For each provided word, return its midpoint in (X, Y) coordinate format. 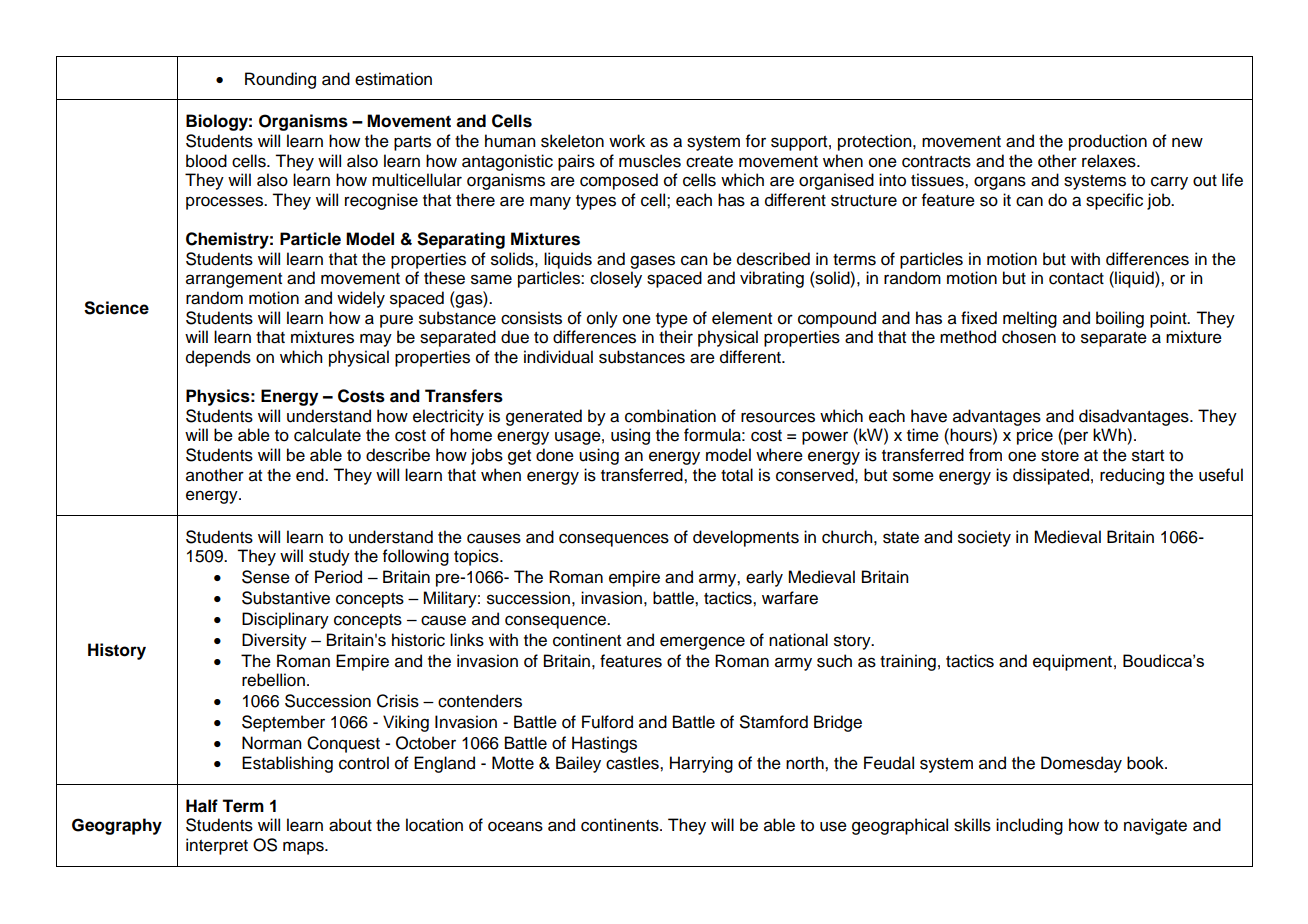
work (627, 141)
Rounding (280, 80)
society (984, 538)
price (1035, 436)
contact (1076, 279)
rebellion (273, 680)
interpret (217, 846)
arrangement (234, 280)
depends (218, 358)
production (1108, 142)
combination (670, 416)
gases (652, 262)
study (329, 557)
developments (746, 538)
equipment (1072, 662)
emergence (702, 643)
